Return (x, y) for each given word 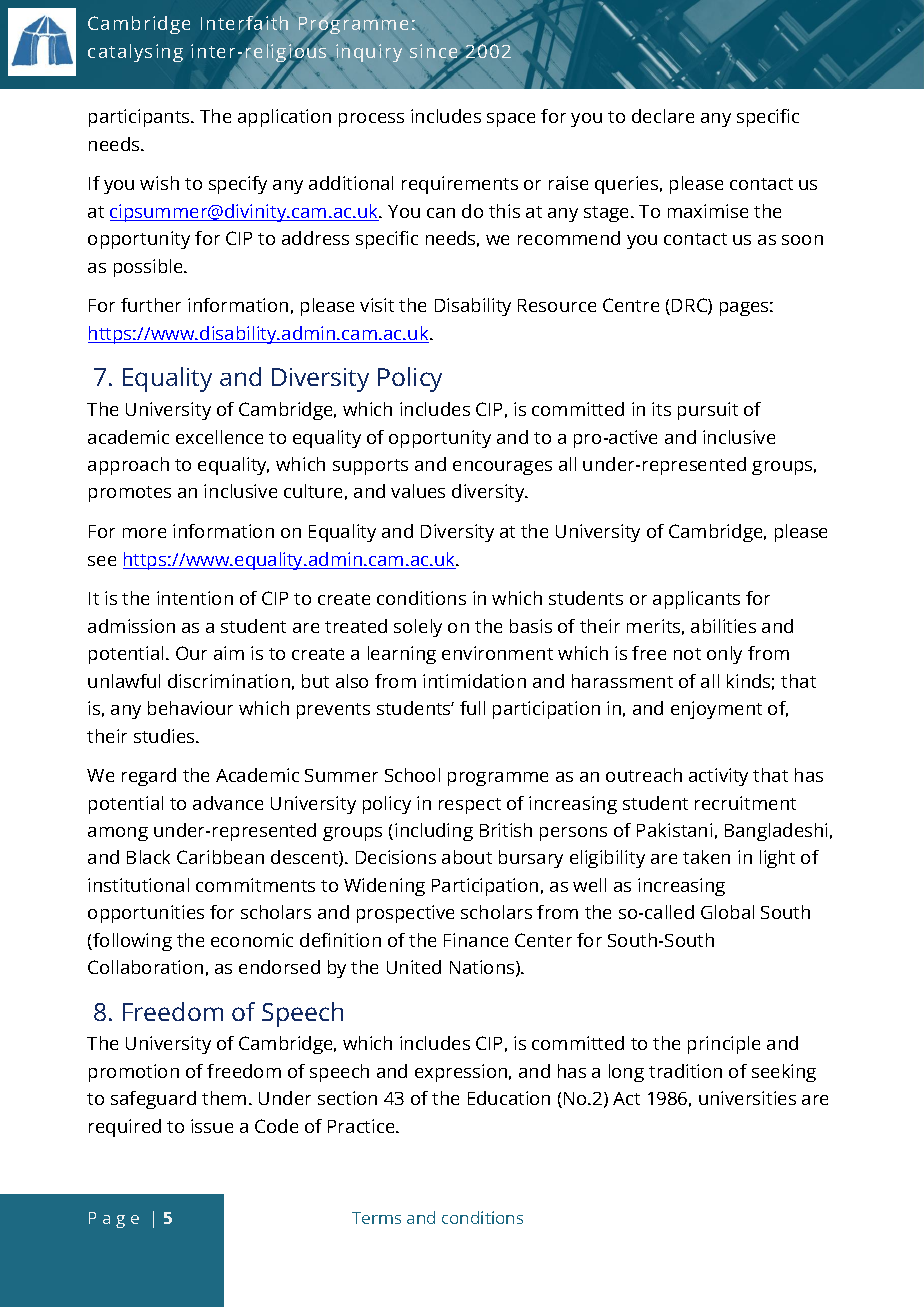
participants (140, 118)
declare (663, 116)
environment (497, 653)
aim (229, 653)
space (511, 120)
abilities (723, 626)
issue (212, 1126)
